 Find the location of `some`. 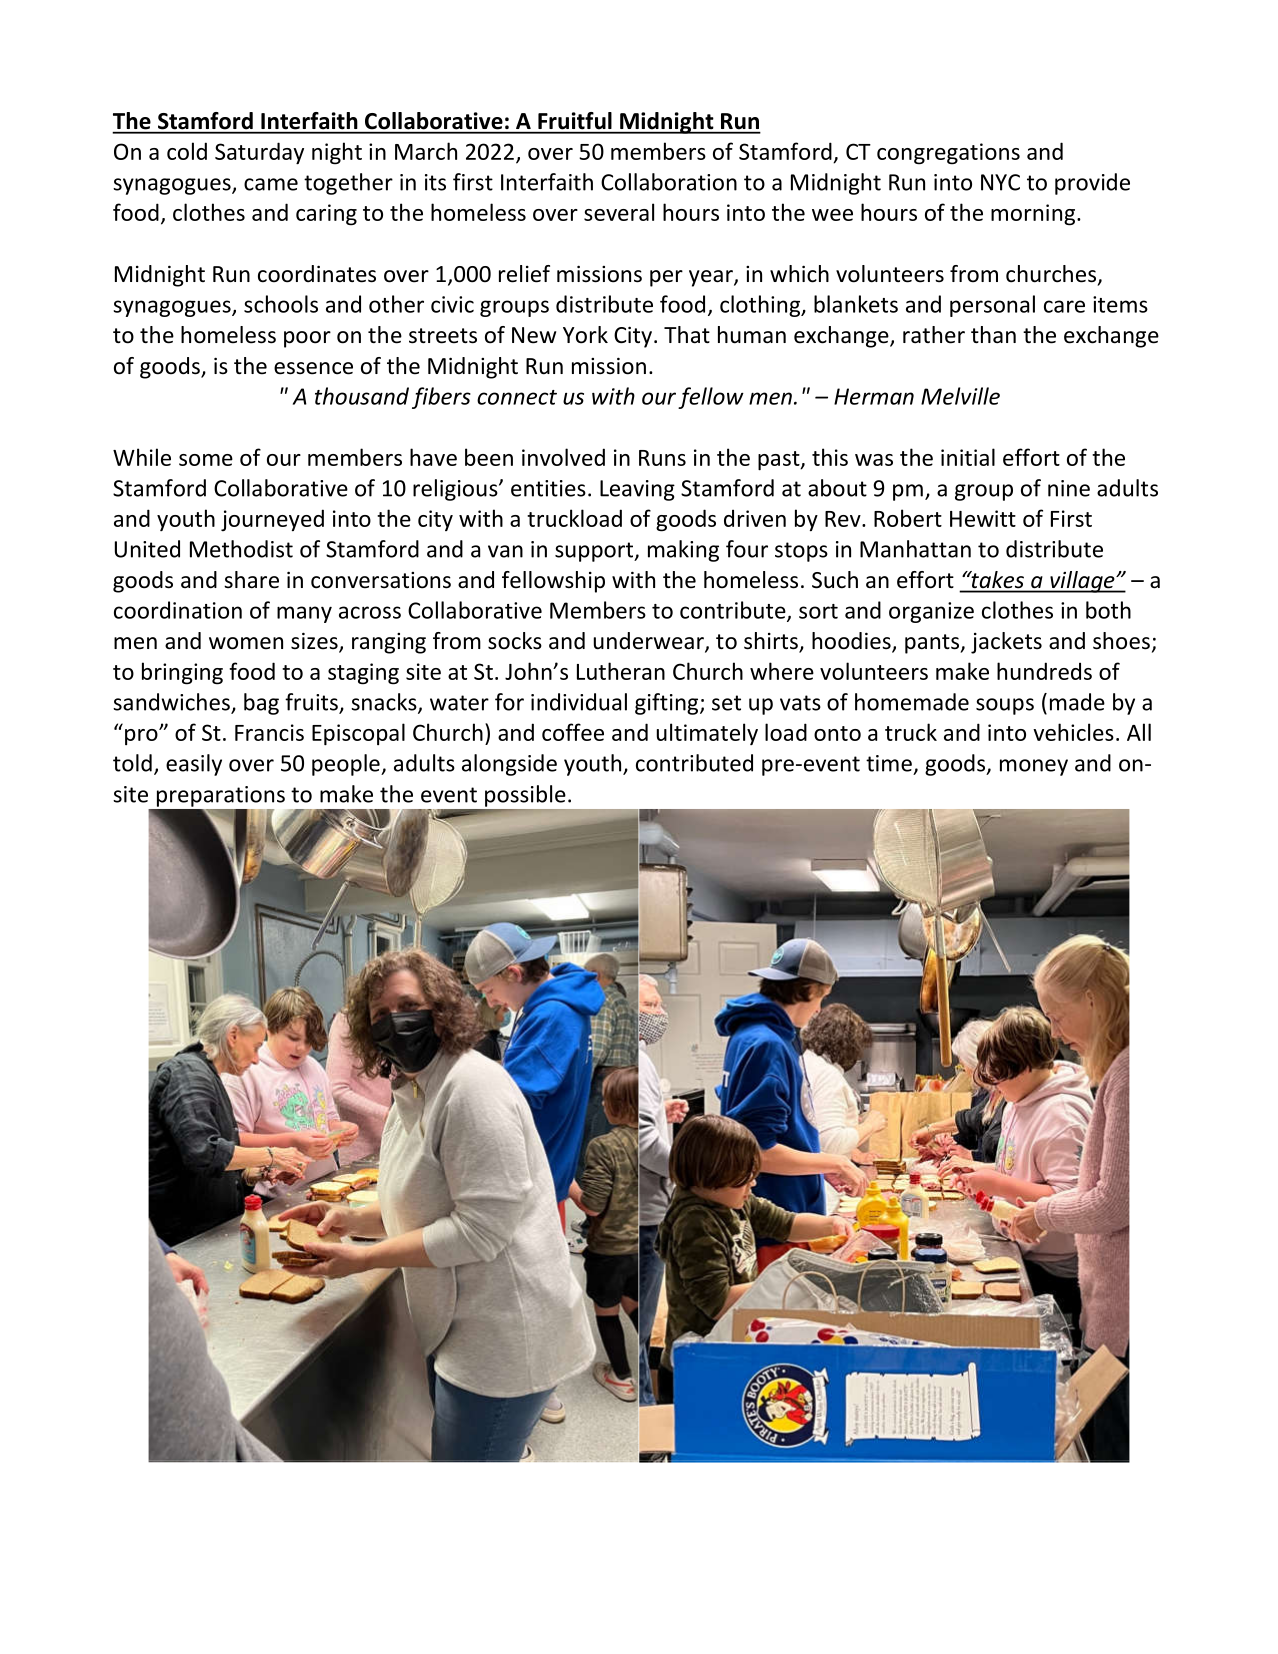

some is located at coordinates (206, 460).
